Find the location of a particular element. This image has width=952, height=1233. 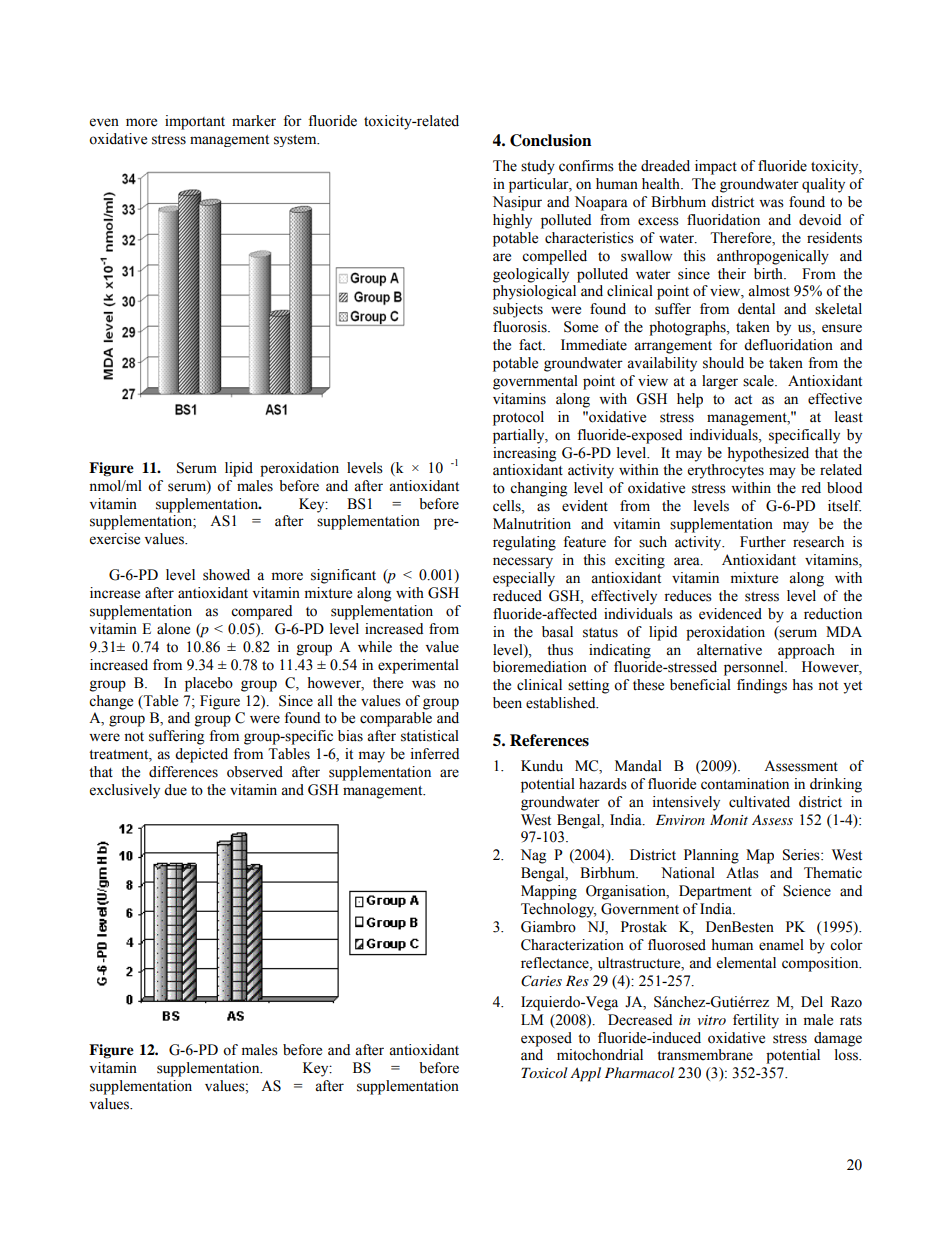

reduced is located at coordinates (517, 596).
